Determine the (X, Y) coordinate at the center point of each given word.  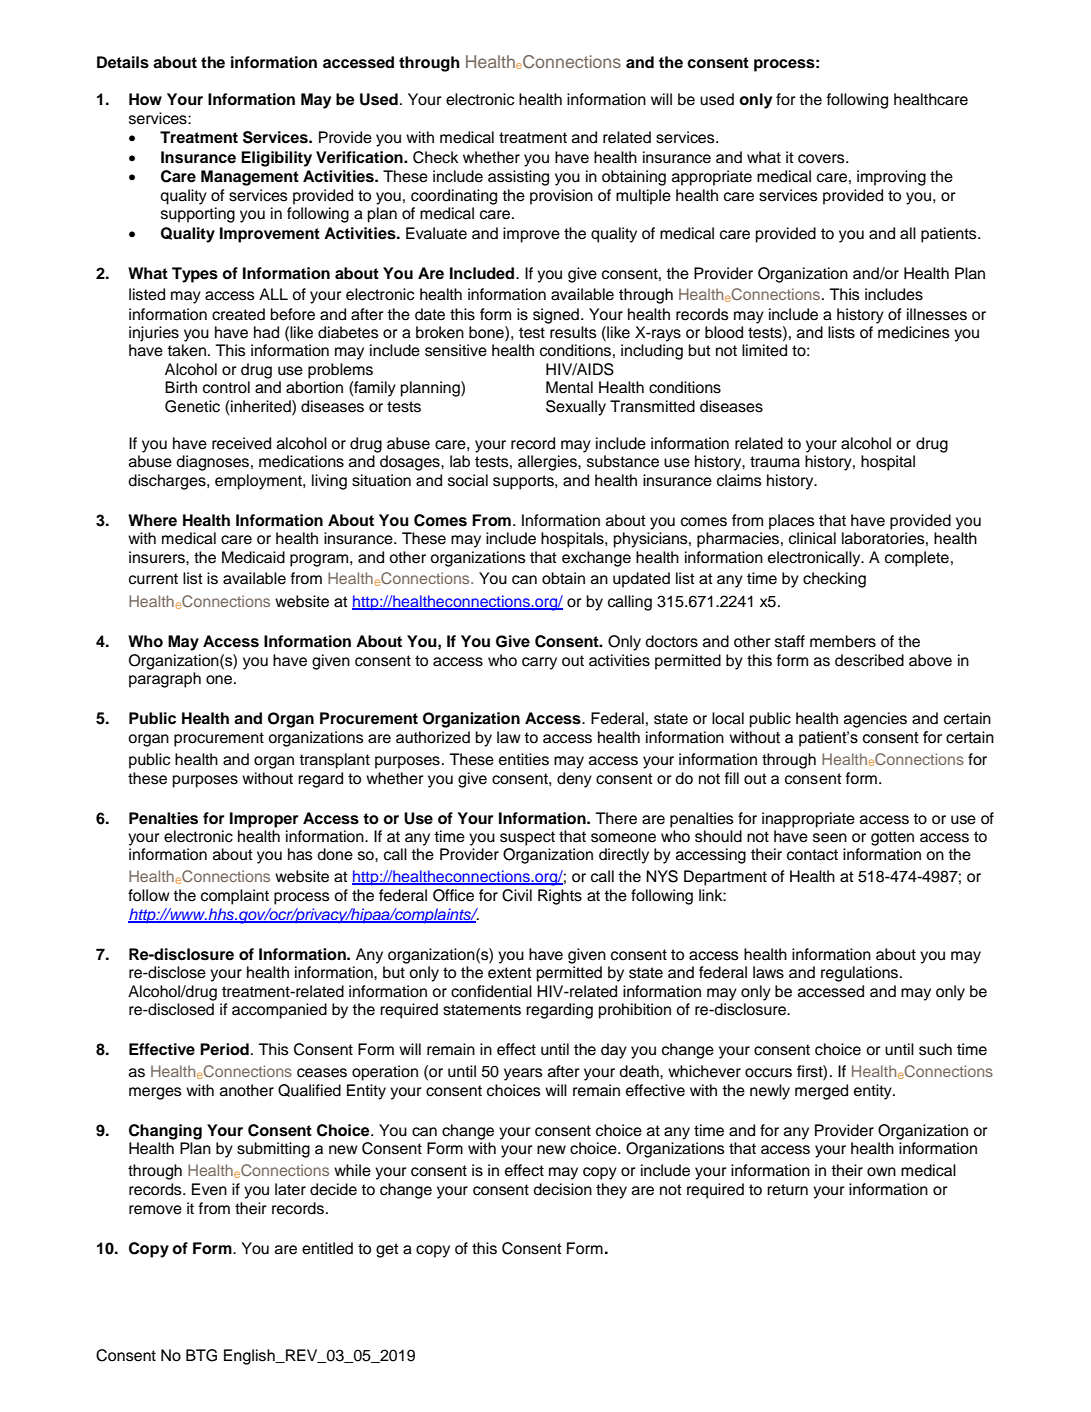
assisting (518, 178)
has (300, 854)
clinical (812, 538)
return (787, 1190)
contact (812, 855)
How (145, 99)
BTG (201, 1355)
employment (259, 482)
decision (562, 1189)
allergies (548, 463)
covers (822, 159)
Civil (517, 895)
